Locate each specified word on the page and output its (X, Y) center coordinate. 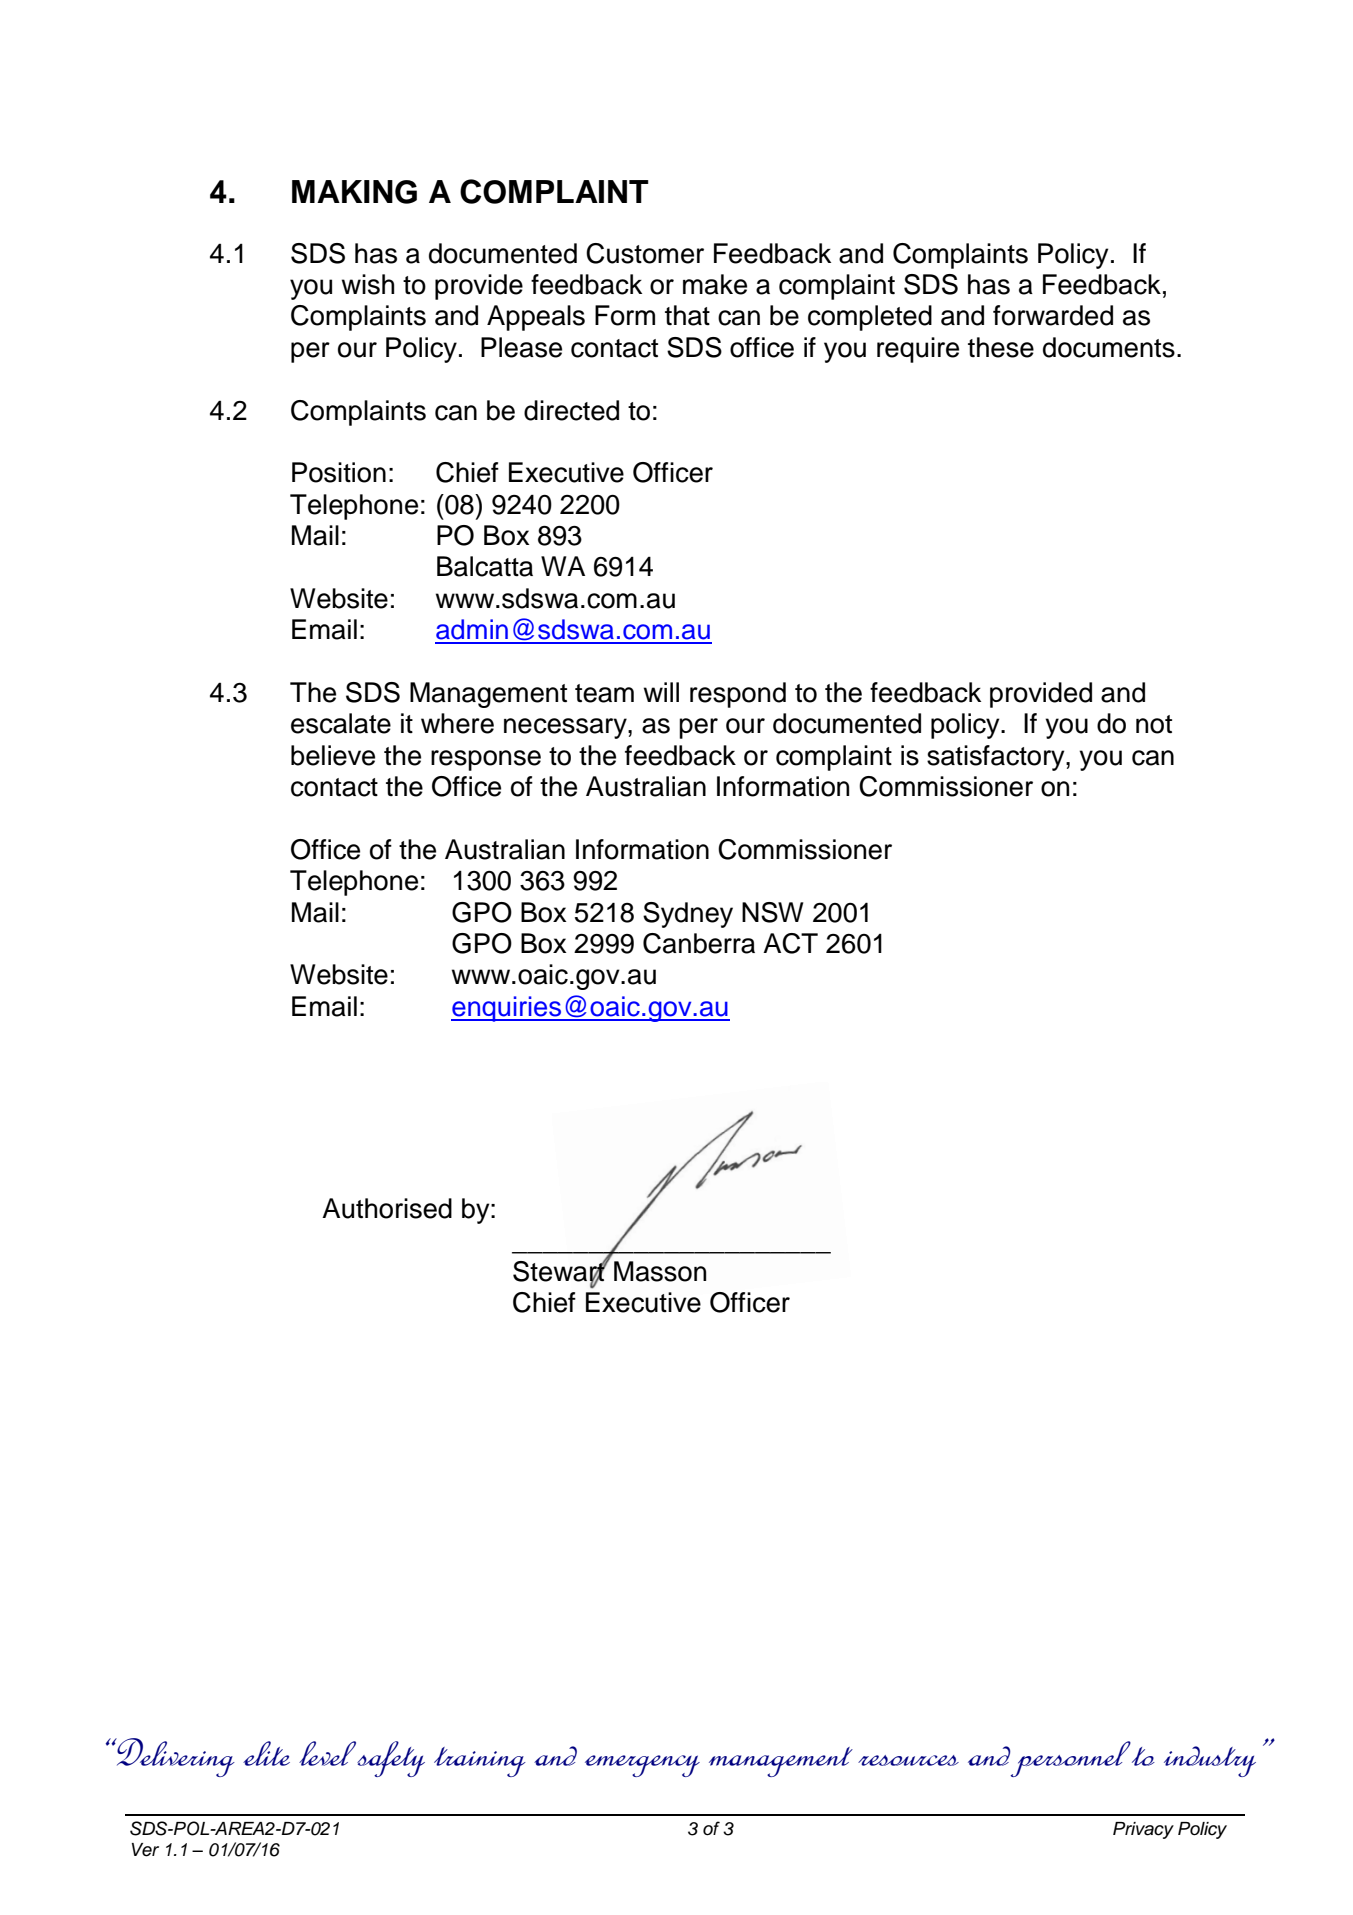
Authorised (387, 1208)
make (715, 284)
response (486, 760)
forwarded (1053, 315)
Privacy (1143, 1830)
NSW (773, 912)
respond (738, 695)
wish (368, 284)
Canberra (699, 943)
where (457, 723)
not (1154, 724)
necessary (566, 728)
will (661, 692)
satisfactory (997, 758)
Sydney (688, 915)
